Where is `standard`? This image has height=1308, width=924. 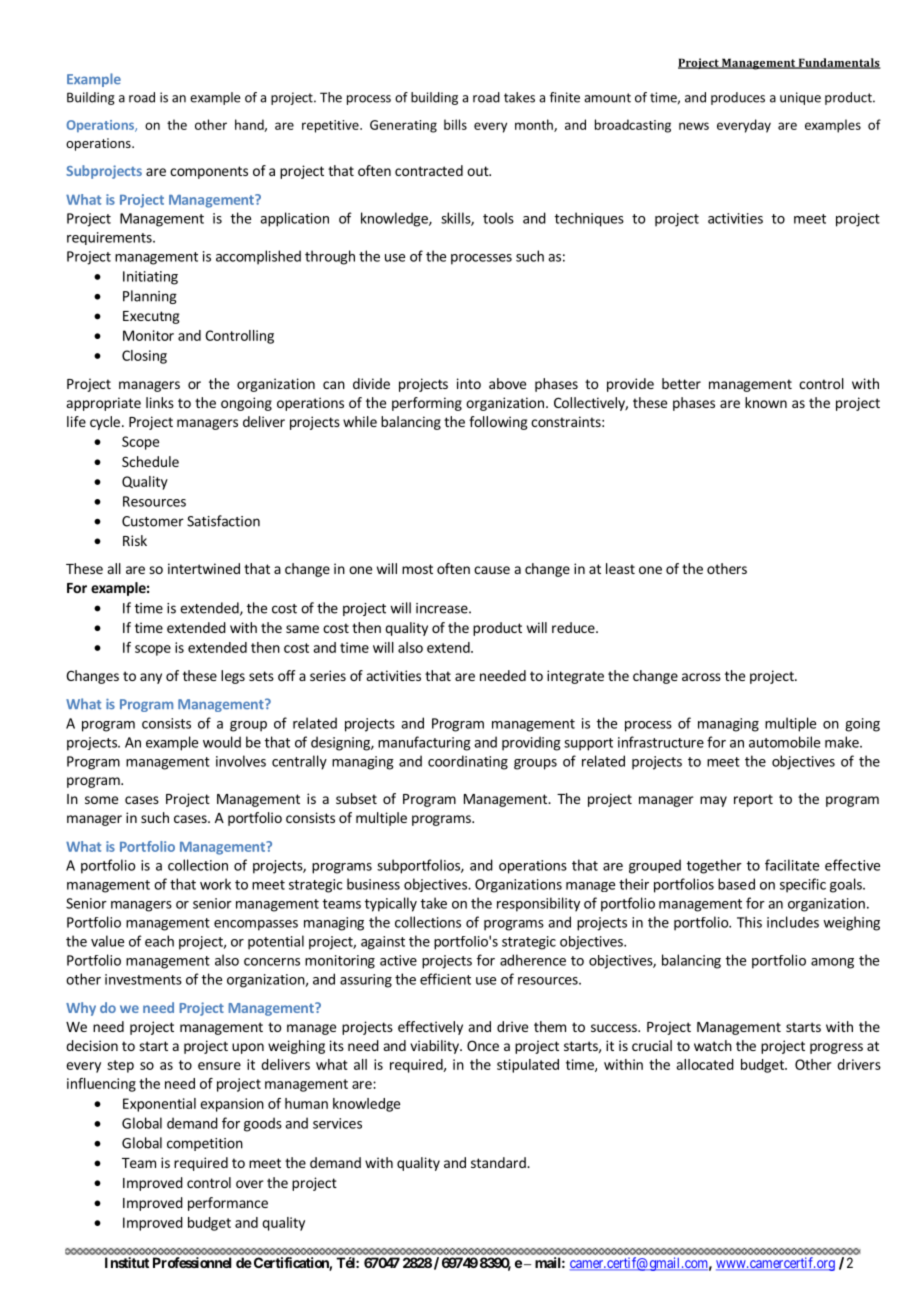
standard is located at coordinates (499, 1162).
